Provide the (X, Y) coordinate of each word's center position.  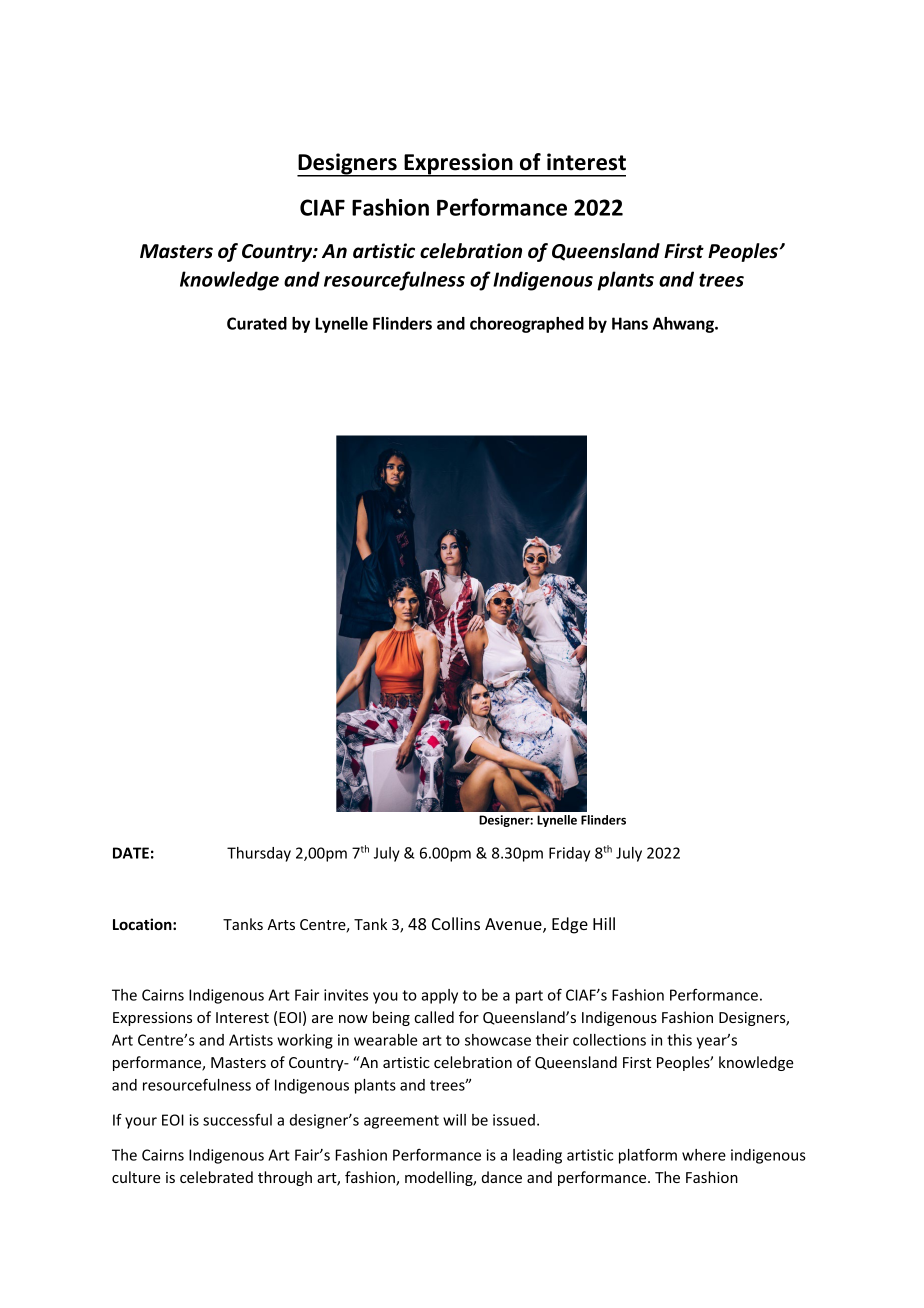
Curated (257, 323)
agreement (401, 1122)
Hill (604, 923)
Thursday (259, 854)
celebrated (216, 1177)
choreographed (527, 325)
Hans (630, 323)
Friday (569, 854)
